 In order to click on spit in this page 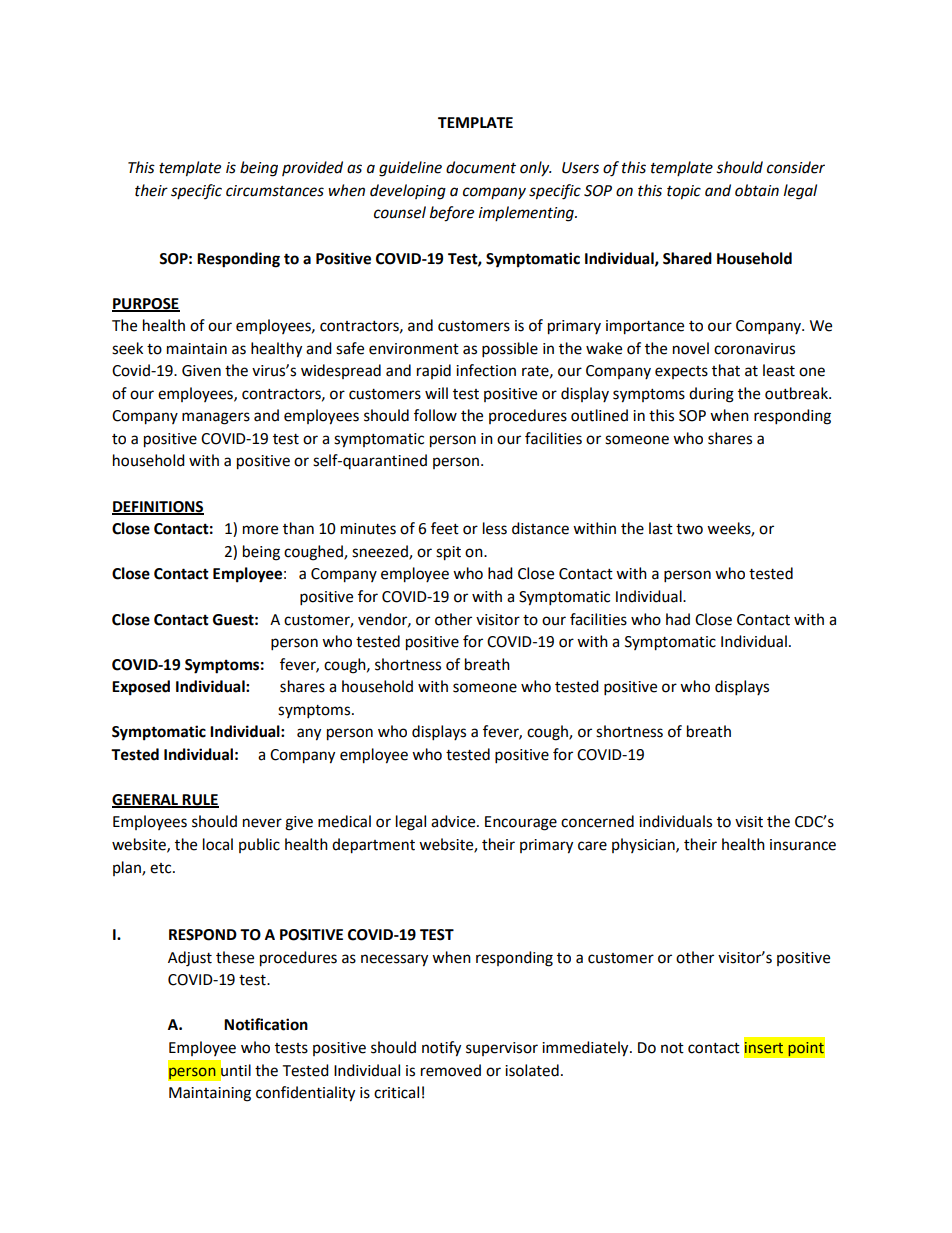, I will do `click(448, 553)`.
